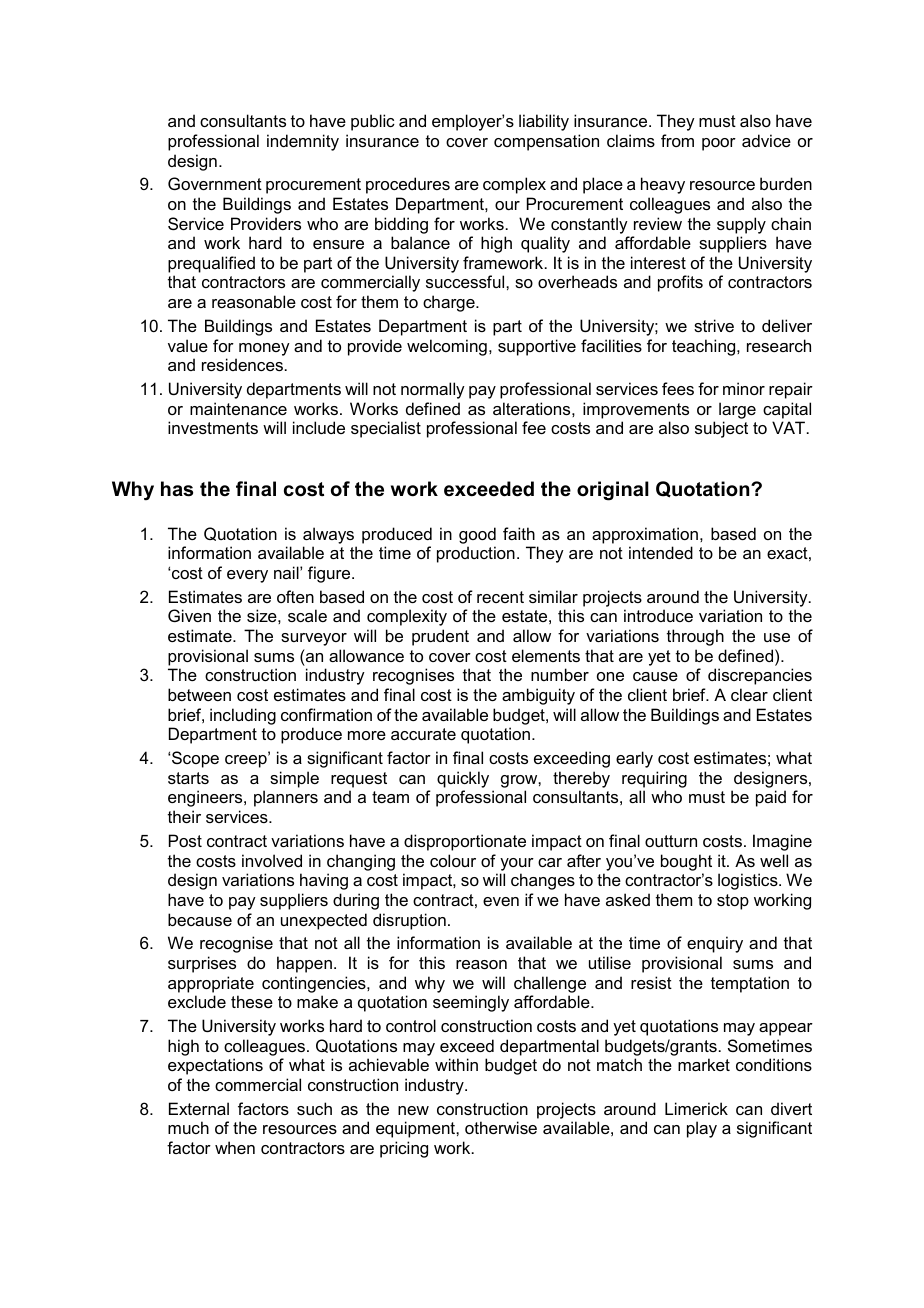 This page has width=924, height=1308. I want to click on Government, so click(215, 183).
